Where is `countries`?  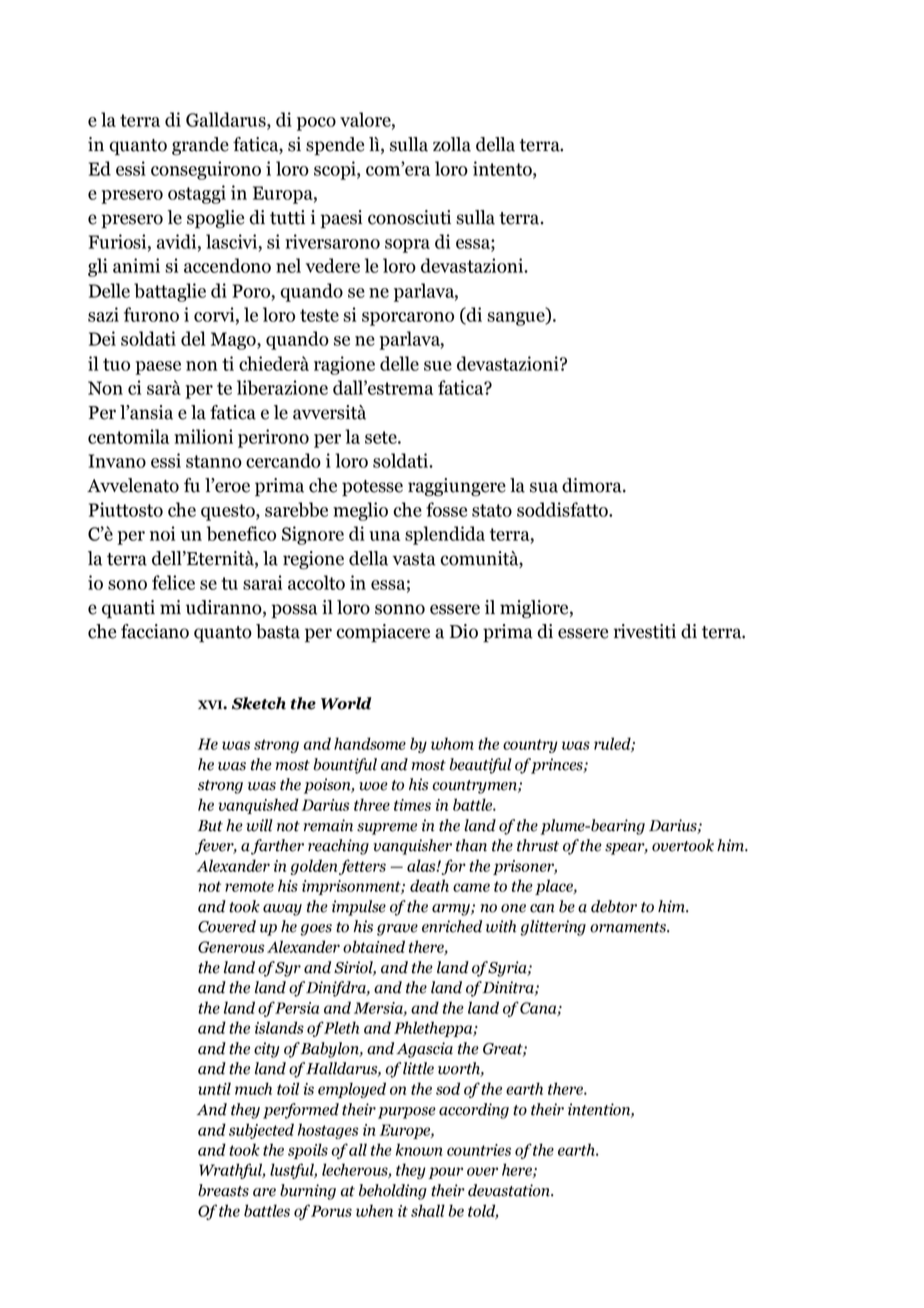
countries is located at coordinates (479, 1150).
